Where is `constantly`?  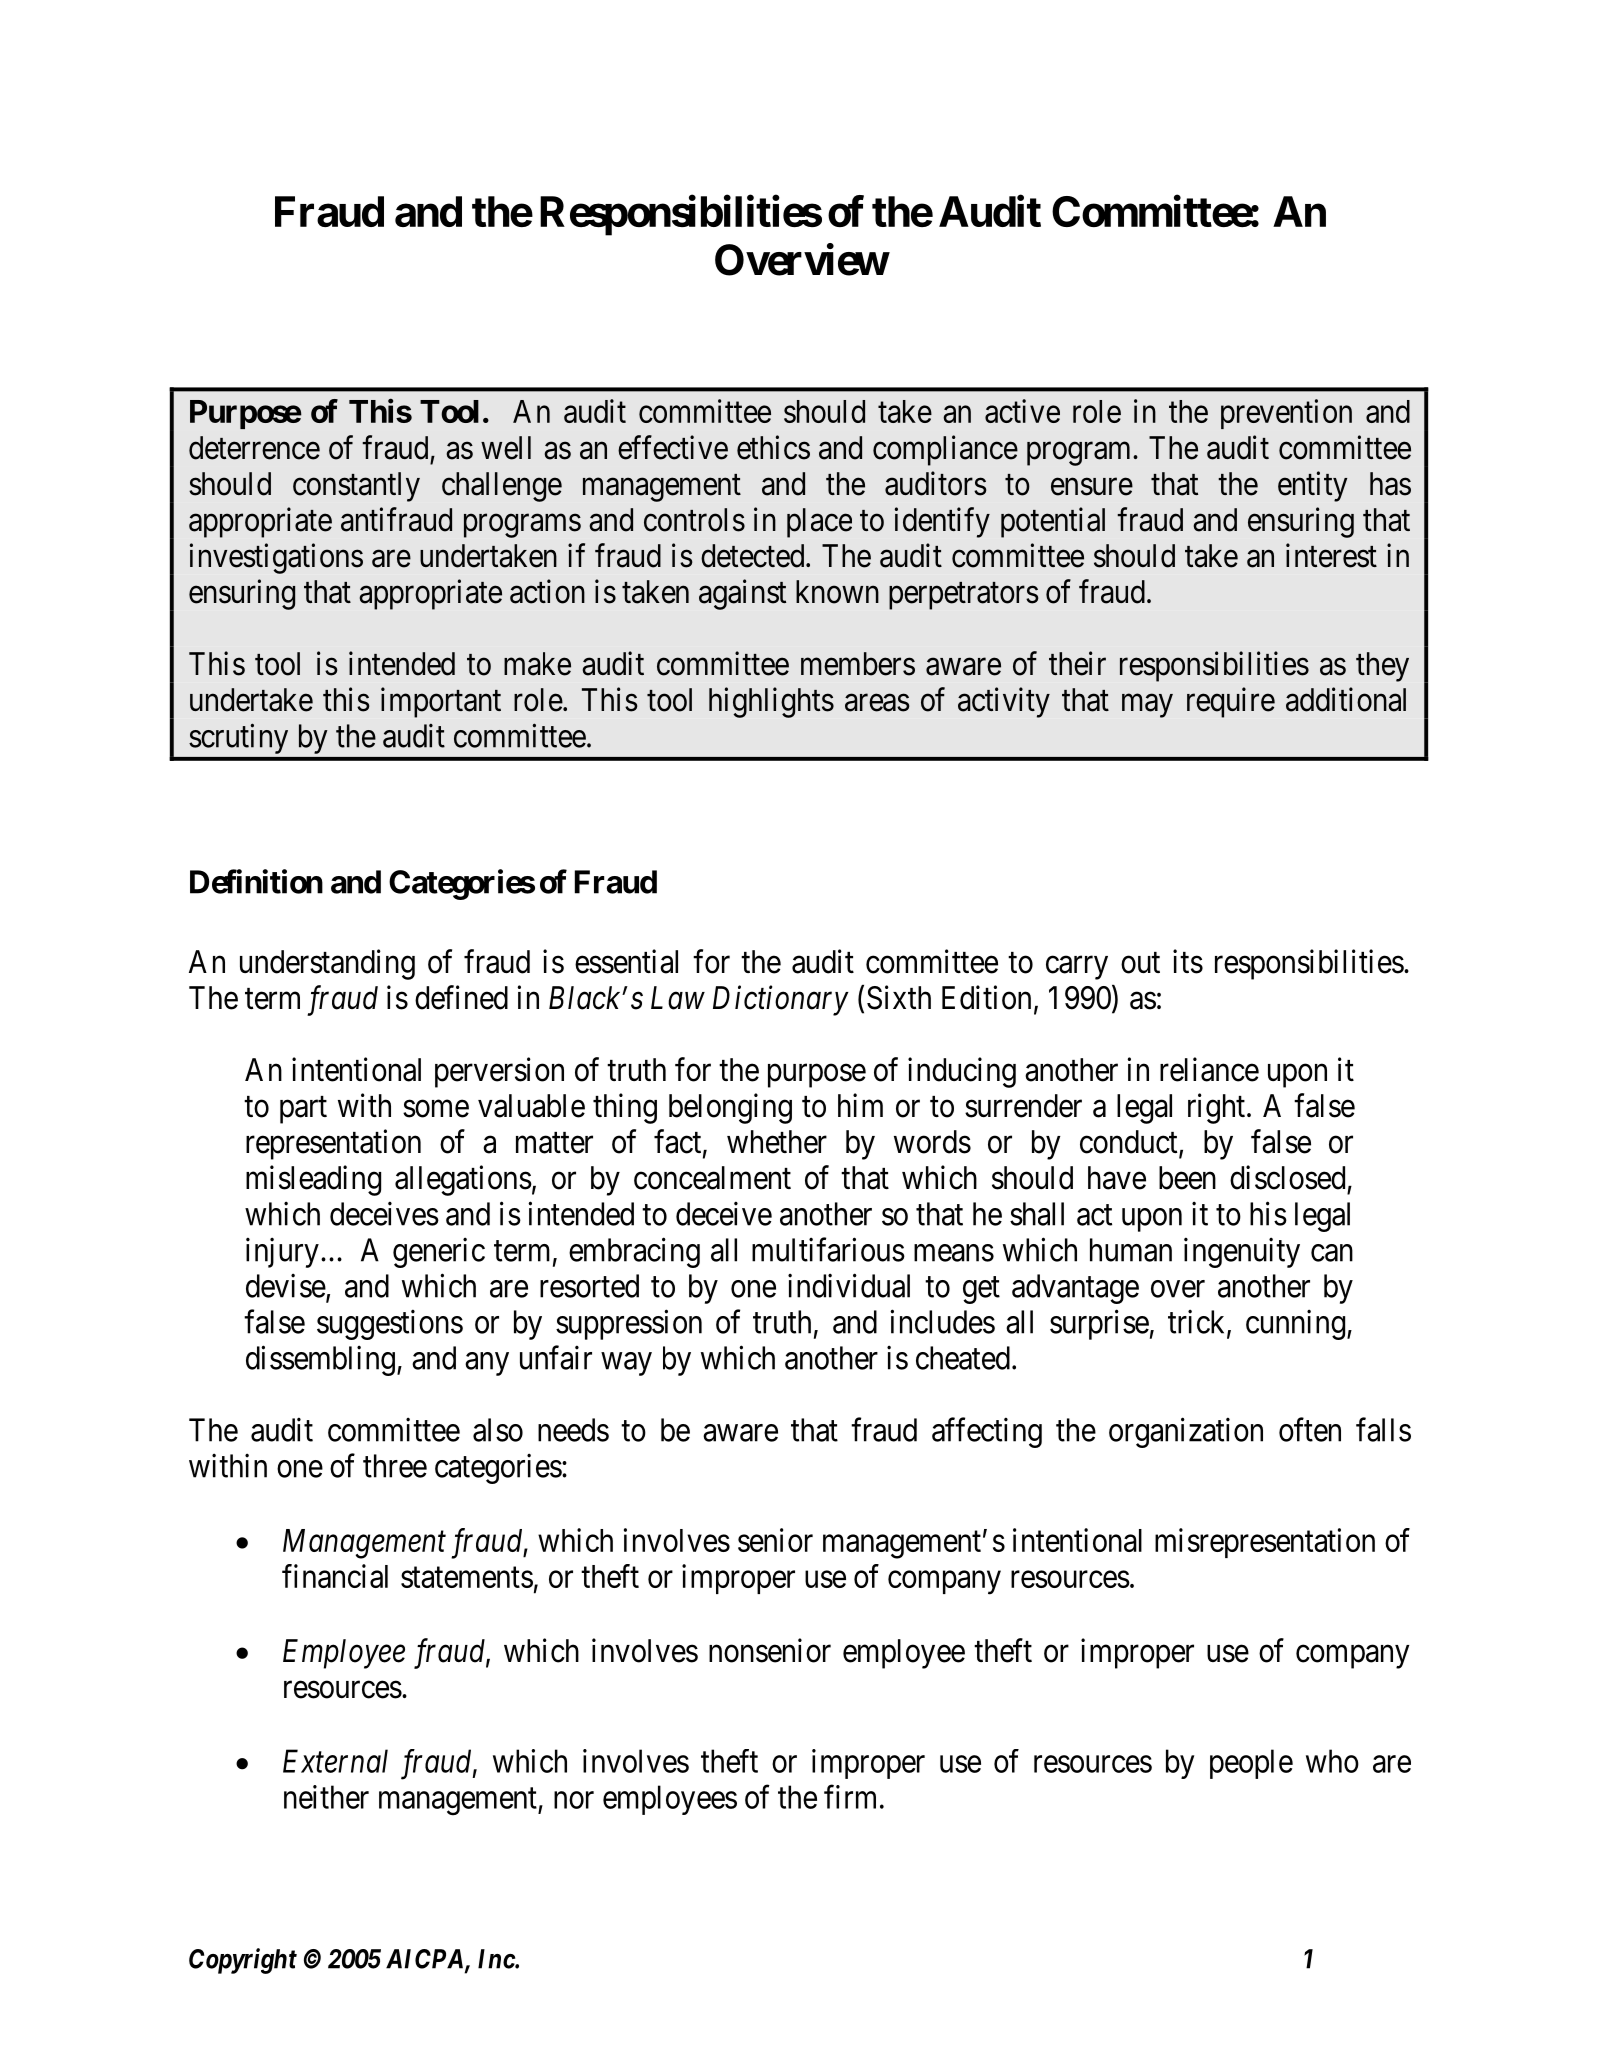
constantly is located at coordinates (356, 487).
